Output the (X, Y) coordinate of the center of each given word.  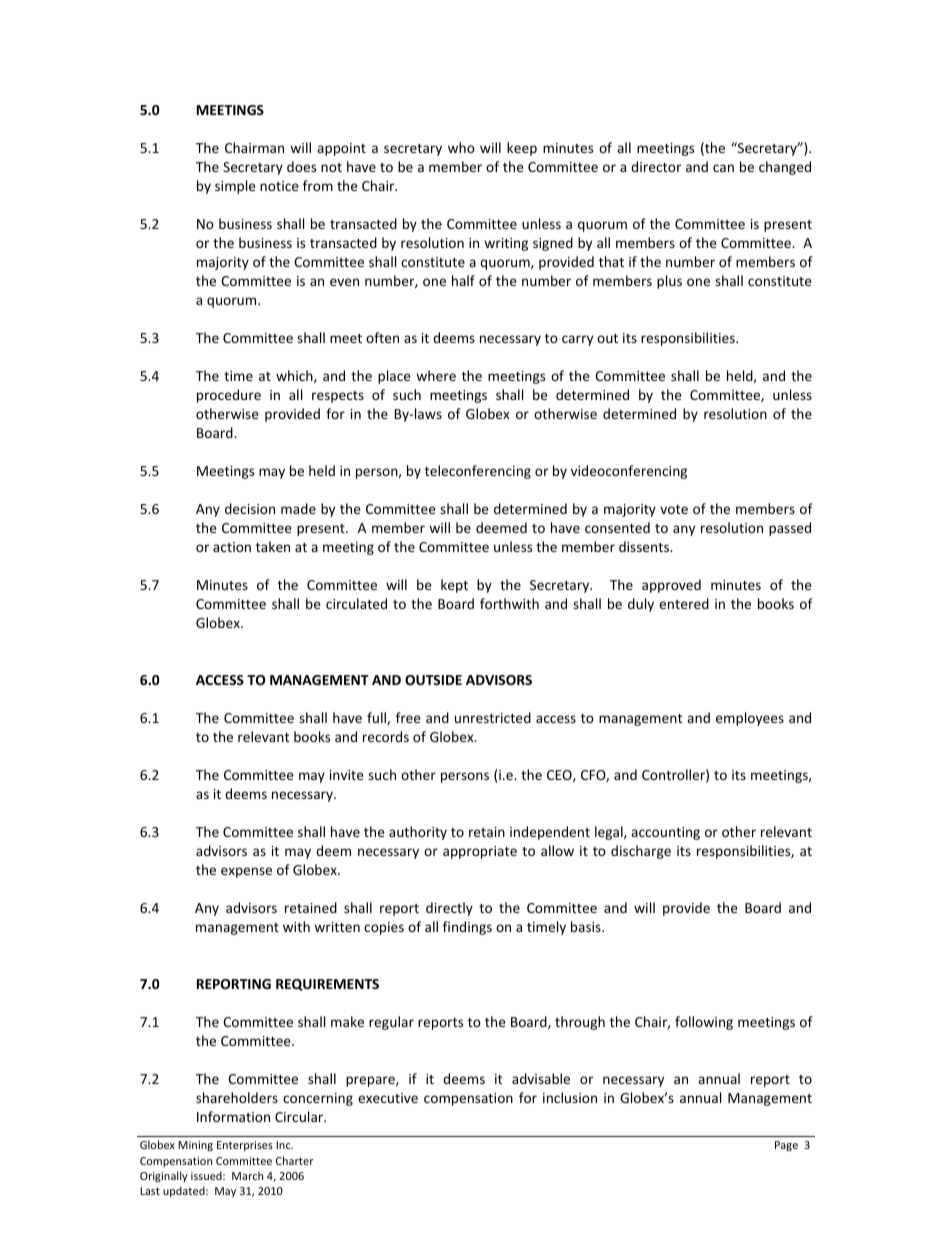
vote (674, 509)
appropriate (480, 852)
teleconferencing (478, 472)
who (461, 147)
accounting (665, 833)
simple (235, 187)
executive (388, 1098)
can (723, 168)
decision (250, 508)
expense (246, 872)
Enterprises (245, 1146)
